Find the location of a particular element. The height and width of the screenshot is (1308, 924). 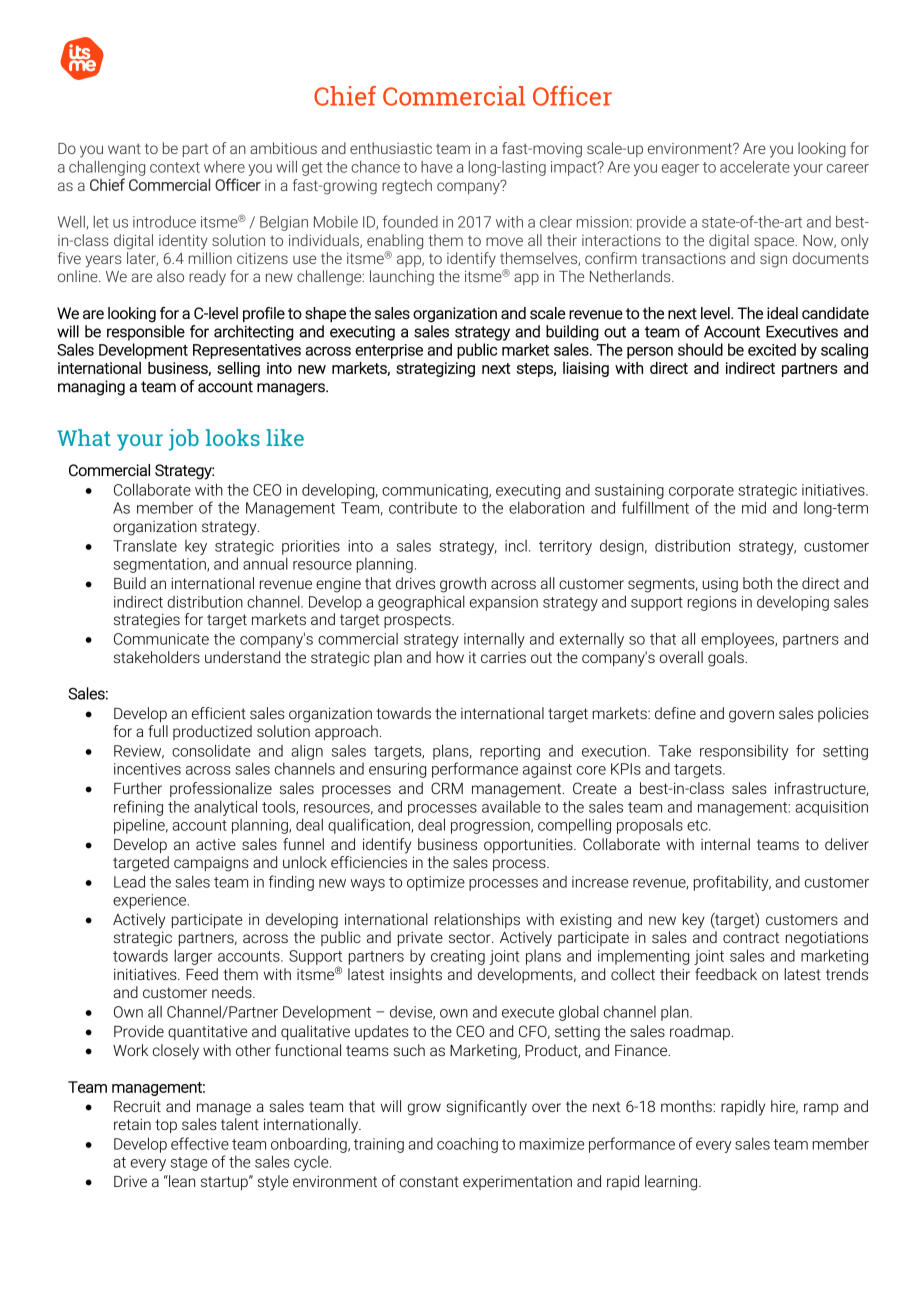

experience is located at coordinates (151, 901).
